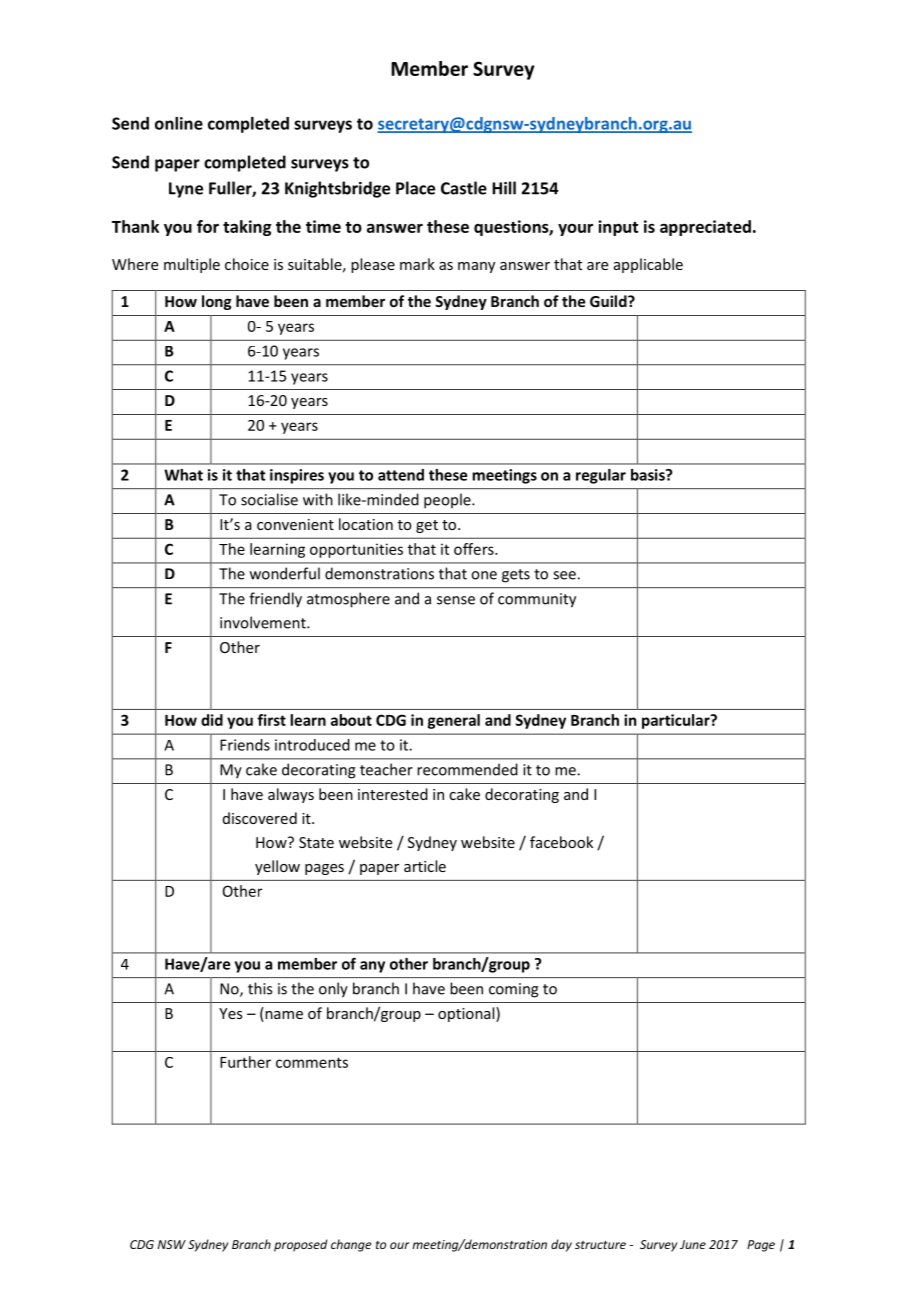 The image size is (924, 1308). I want to click on did, so click(212, 720).
